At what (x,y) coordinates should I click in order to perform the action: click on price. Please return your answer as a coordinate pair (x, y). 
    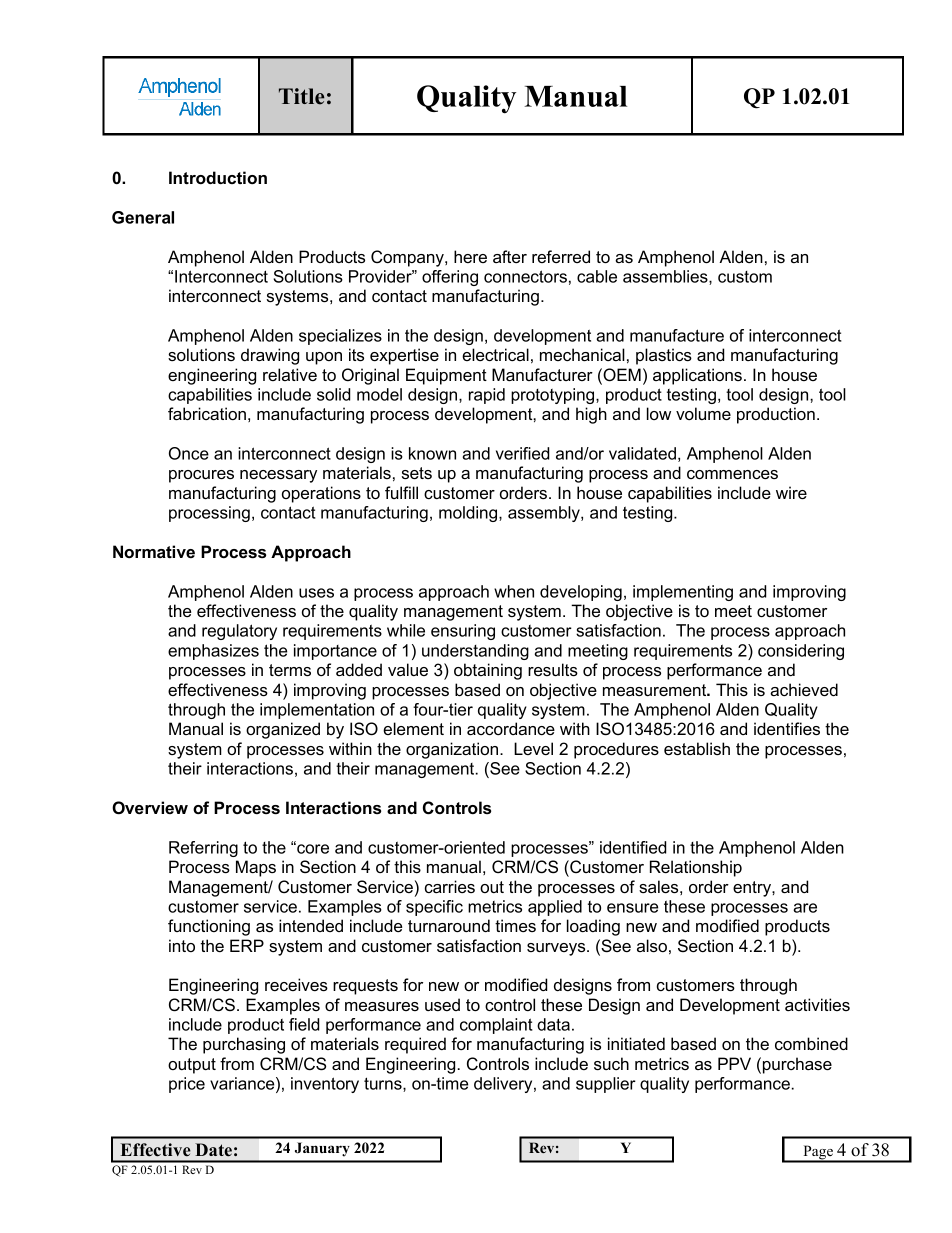
    Looking at the image, I should click on (187, 1085).
